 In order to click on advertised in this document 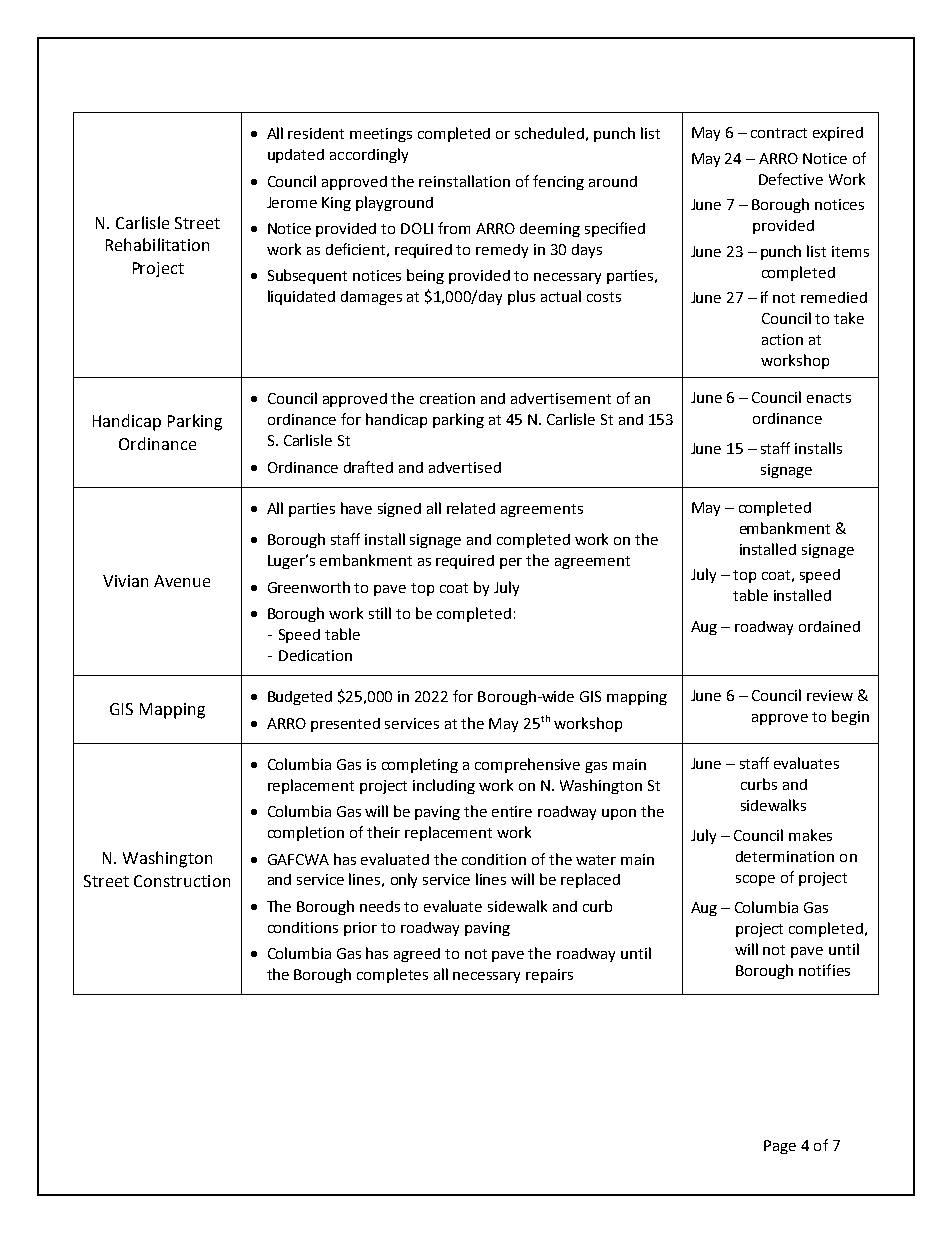, I will do `click(465, 467)`.
